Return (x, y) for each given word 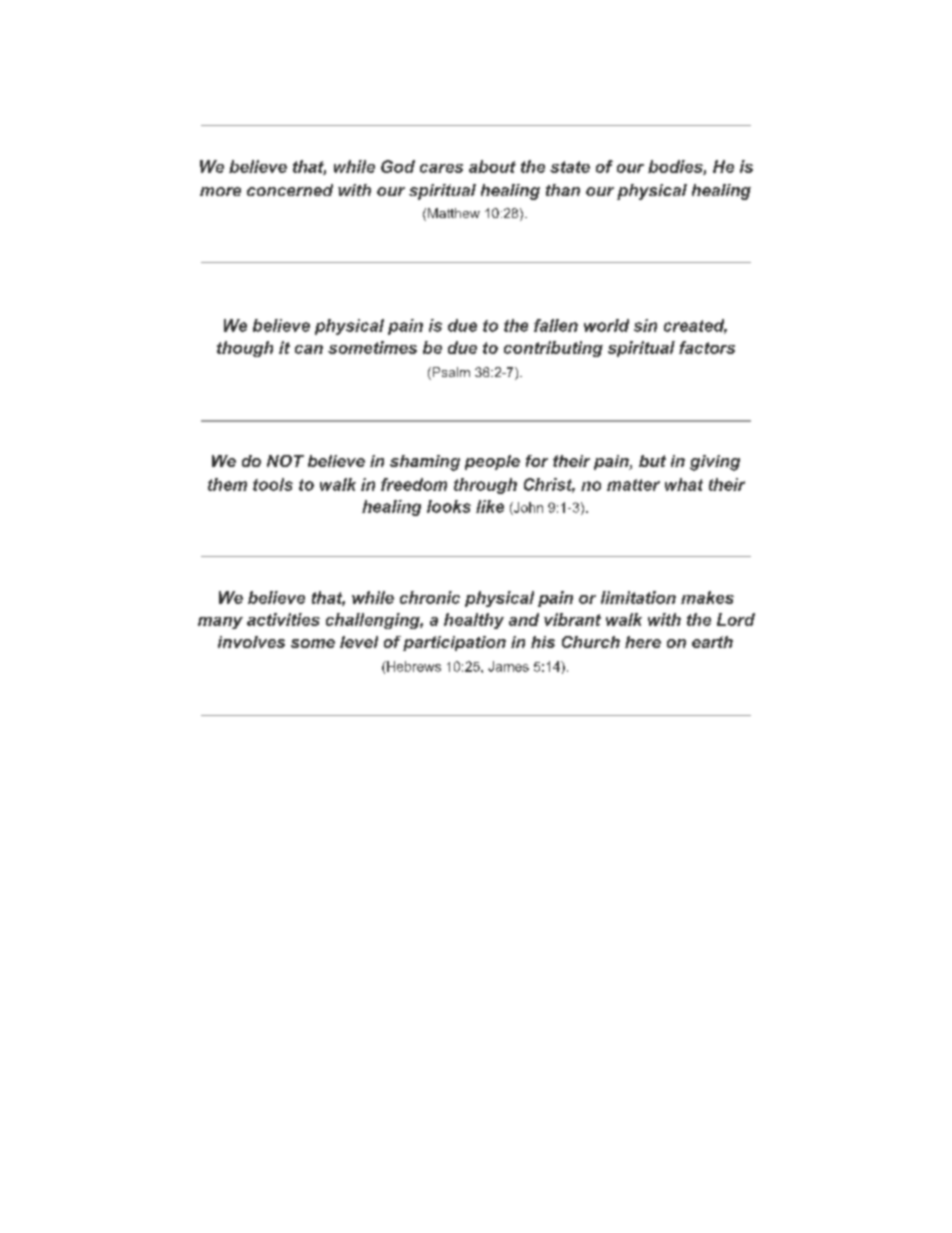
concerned (290, 190)
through (485, 486)
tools (273, 484)
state (570, 167)
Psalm (450, 373)
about (492, 166)
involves (251, 642)
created (695, 326)
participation (454, 643)
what (684, 484)
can (309, 349)
